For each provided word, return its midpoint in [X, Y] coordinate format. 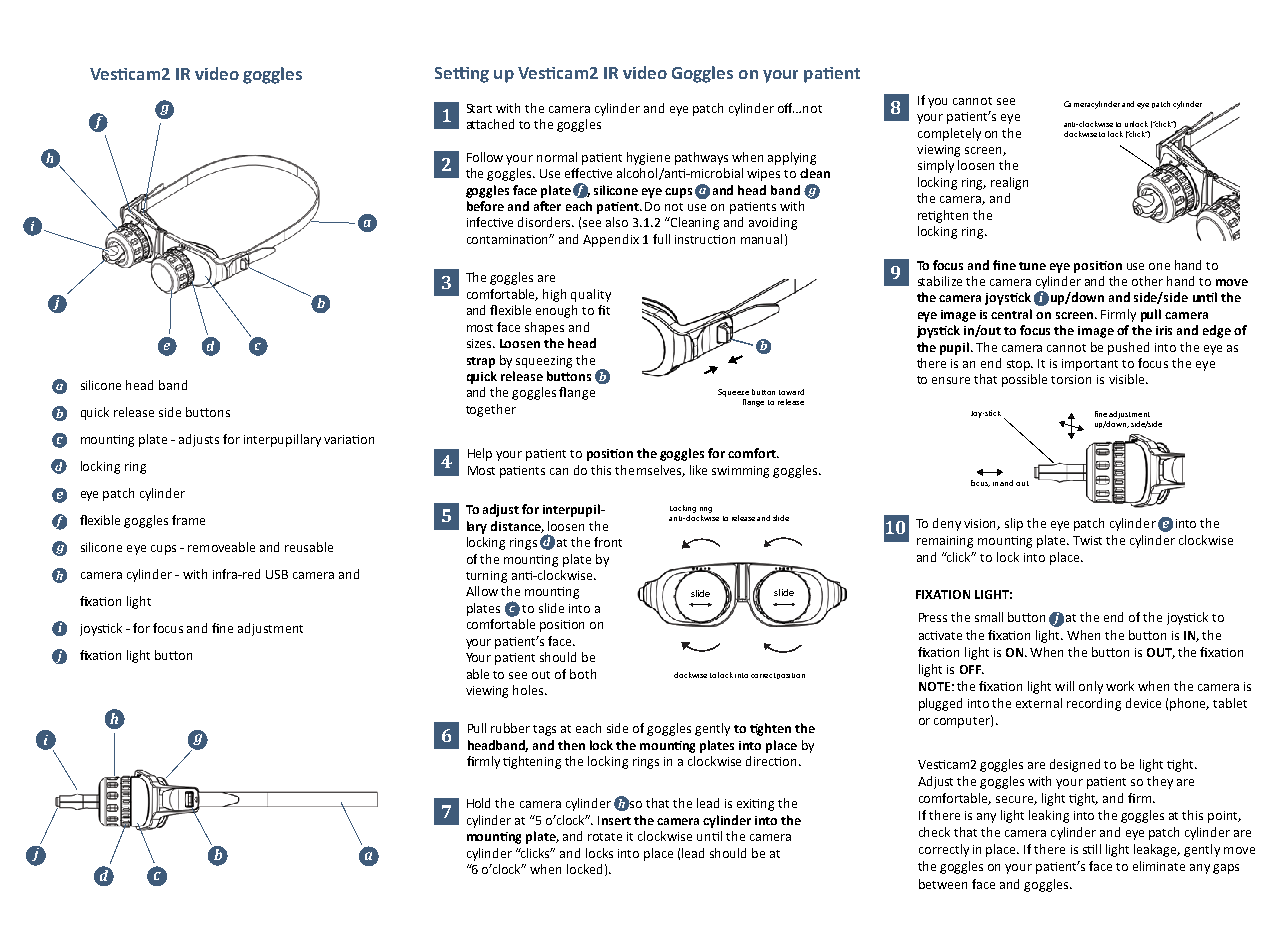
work [1120, 686]
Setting [462, 75]
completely [949, 134]
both [583, 674]
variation [349, 439]
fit [604, 310]
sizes [481, 343]
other [1147, 281]
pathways [701, 158]
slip [1014, 524]
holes [529, 690]
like [698, 470]
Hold [478, 803]
